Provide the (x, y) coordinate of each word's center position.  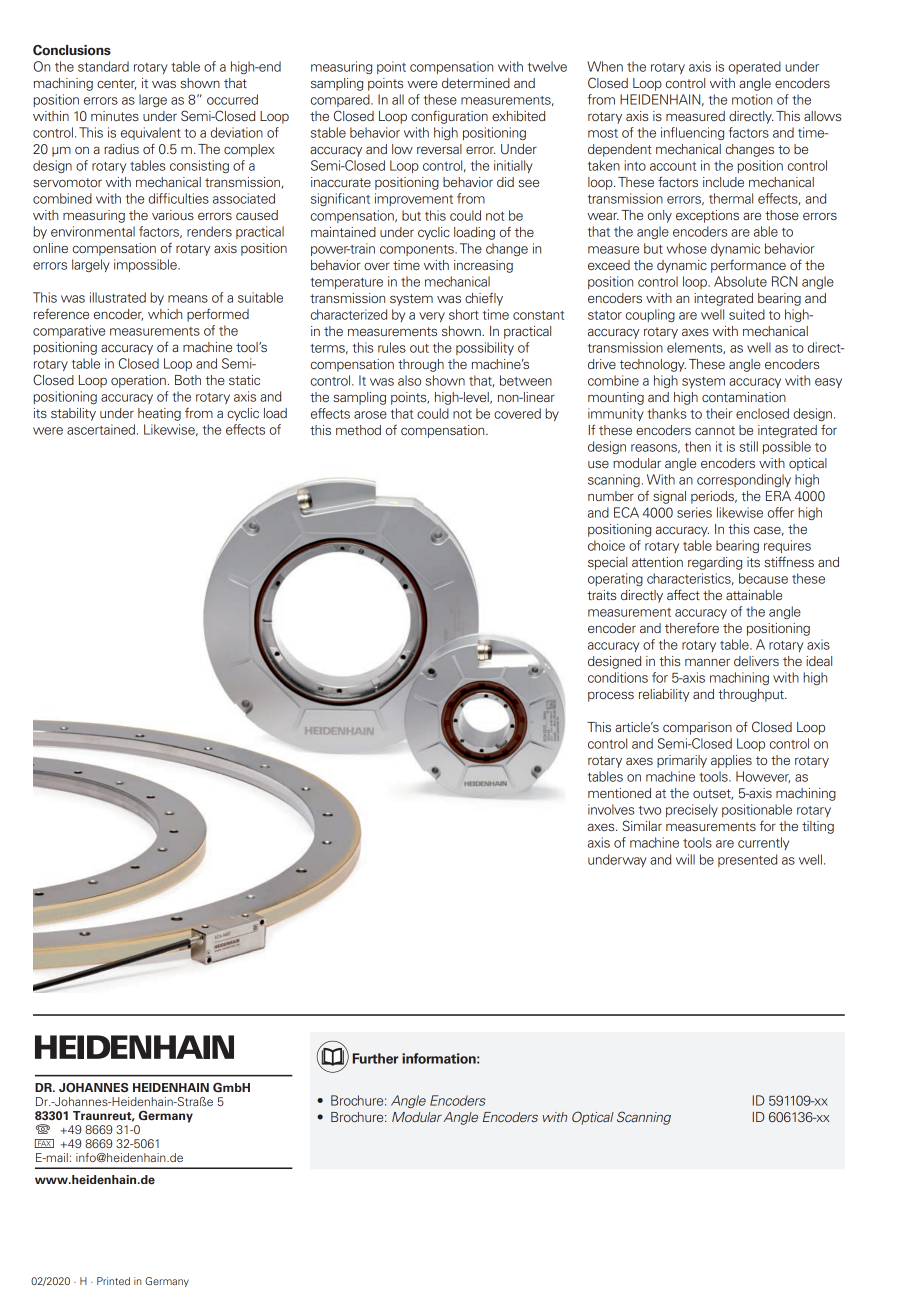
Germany (167, 1282)
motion (752, 99)
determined (476, 83)
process (611, 696)
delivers (756, 661)
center (116, 84)
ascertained (101, 429)
